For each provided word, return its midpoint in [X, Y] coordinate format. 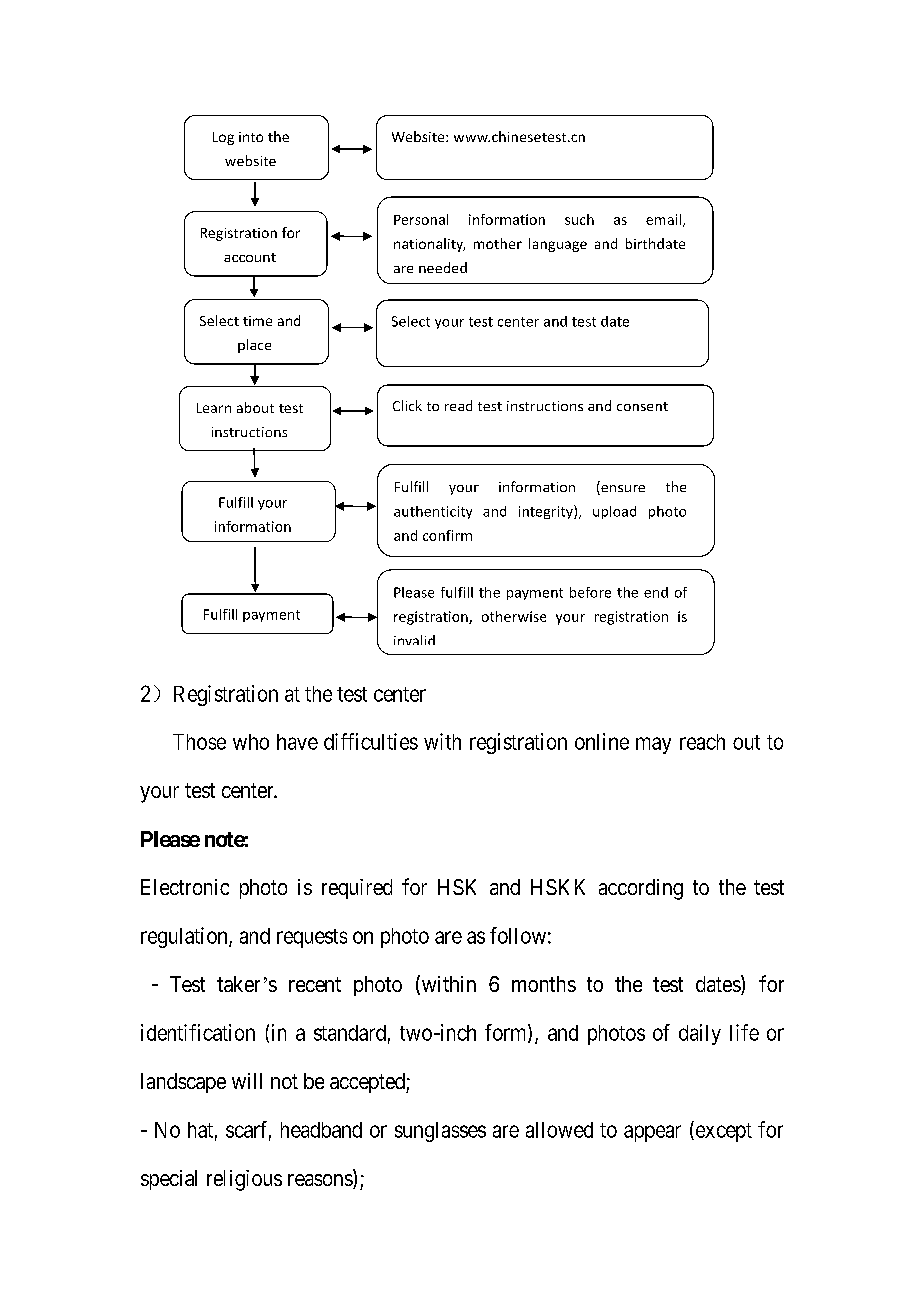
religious [244, 1180]
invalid [414, 640]
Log [223, 138]
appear [652, 1133]
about [255, 407]
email [663, 219]
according [641, 889]
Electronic [185, 887]
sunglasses [440, 1132]
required [357, 889]
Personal [421, 219]
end [656, 592]
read [458, 405]
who [251, 742]
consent [642, 406]
